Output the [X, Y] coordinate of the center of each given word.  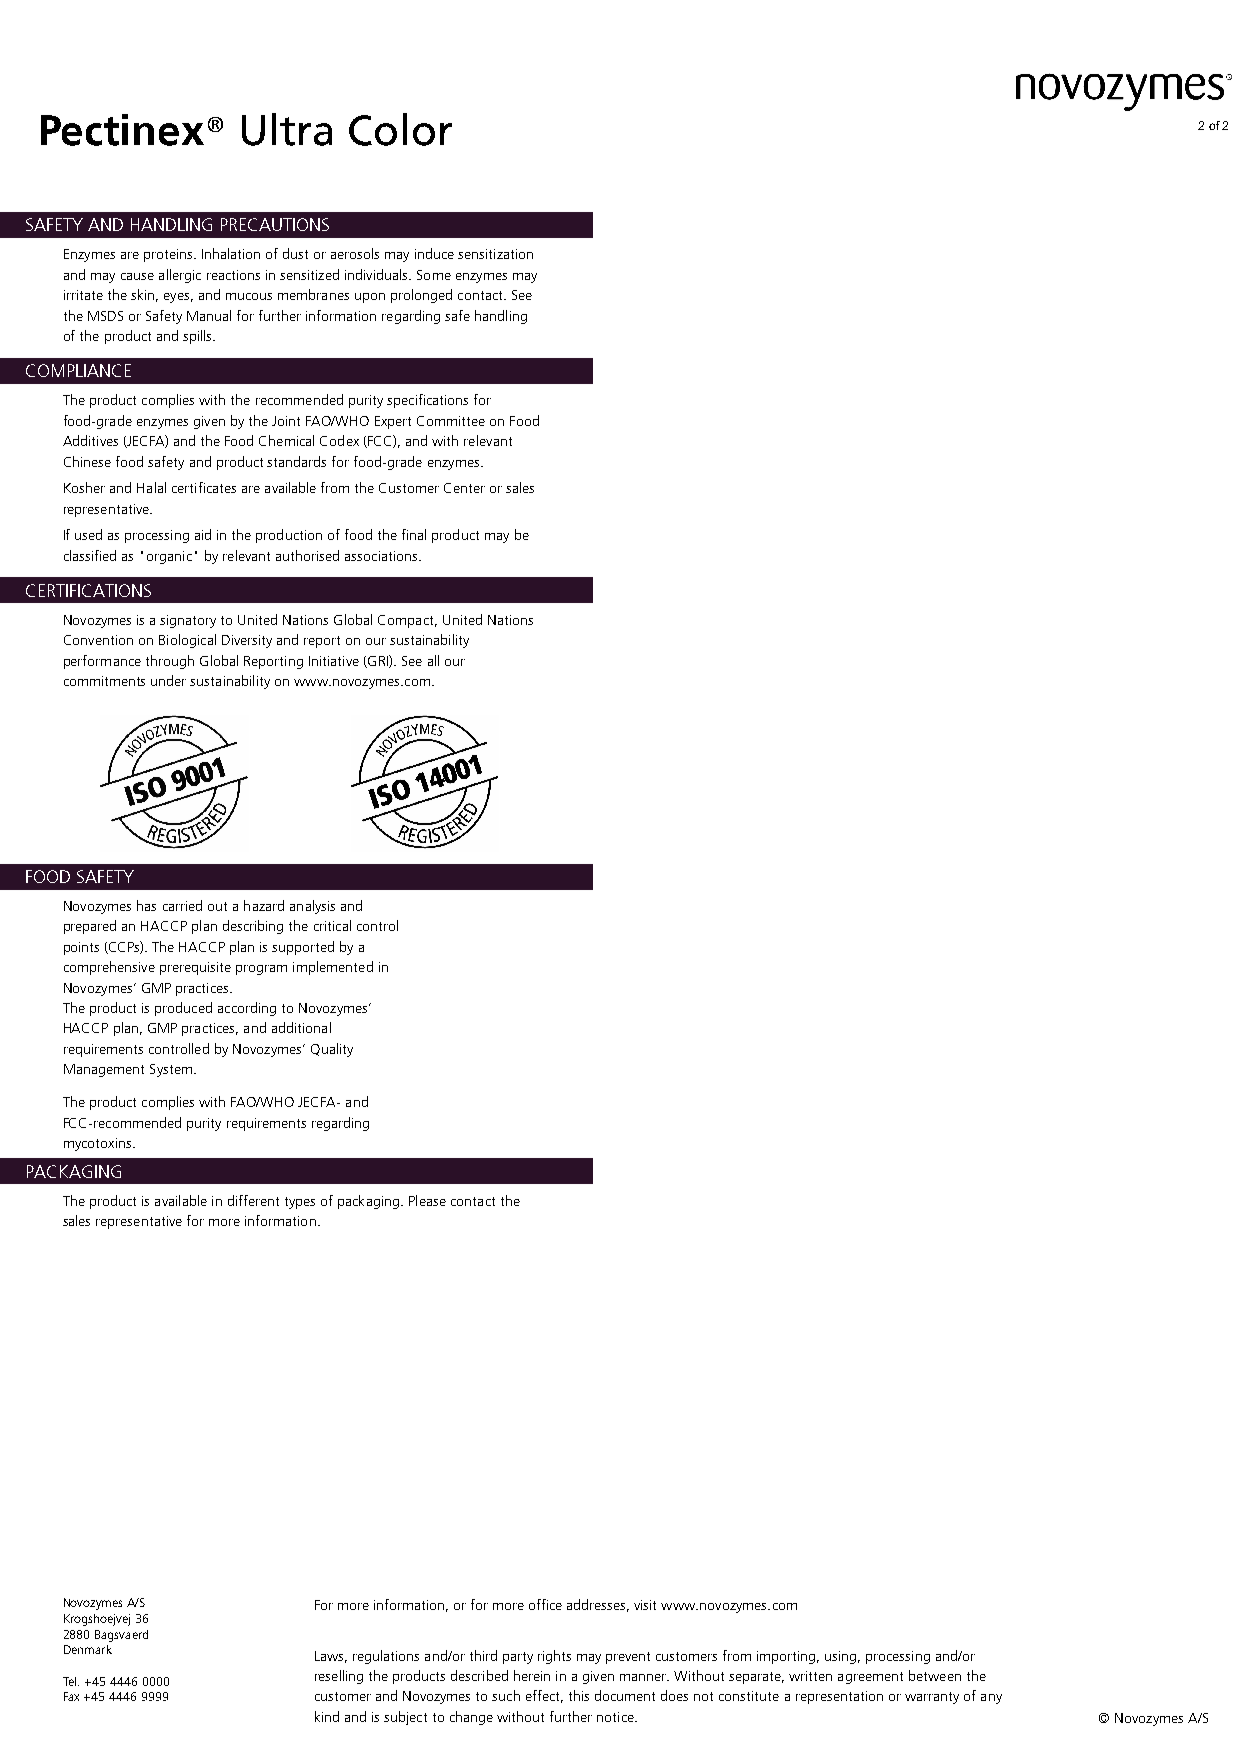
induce [434, 253]
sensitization [495, 254]
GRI [378, 661]
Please [427, 1200]
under [168, 680]
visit [645, 1605]
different [253, 1200]
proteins [169, 255]
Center [464, 488]
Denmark [88, 1649]
